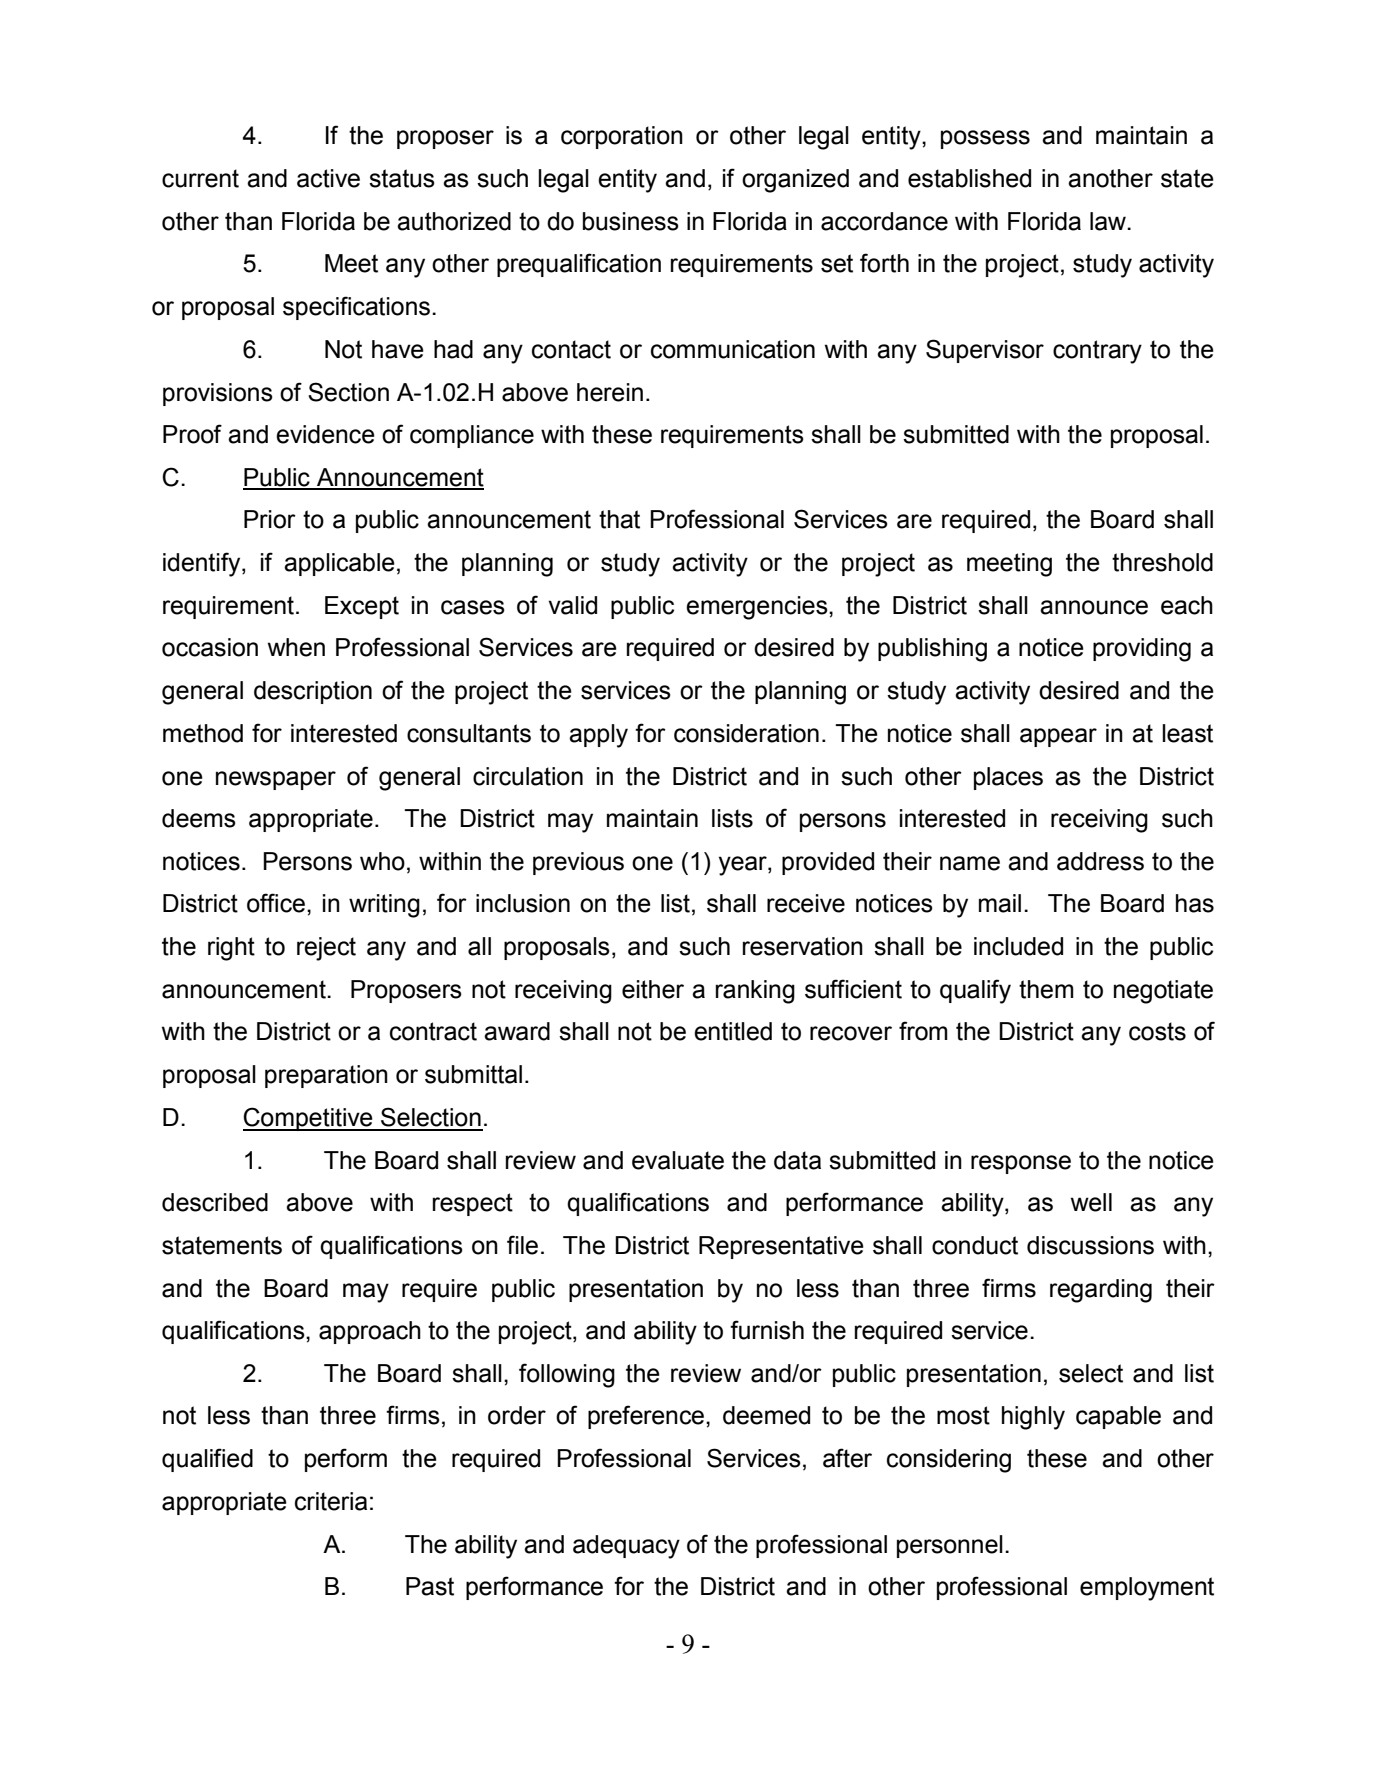 The height and width of the screenshot is (1781, 1376). What do you see at coordinates (331, 1501) in the screenshot?
I see `criteria` at bounding box center [331, 1501].
